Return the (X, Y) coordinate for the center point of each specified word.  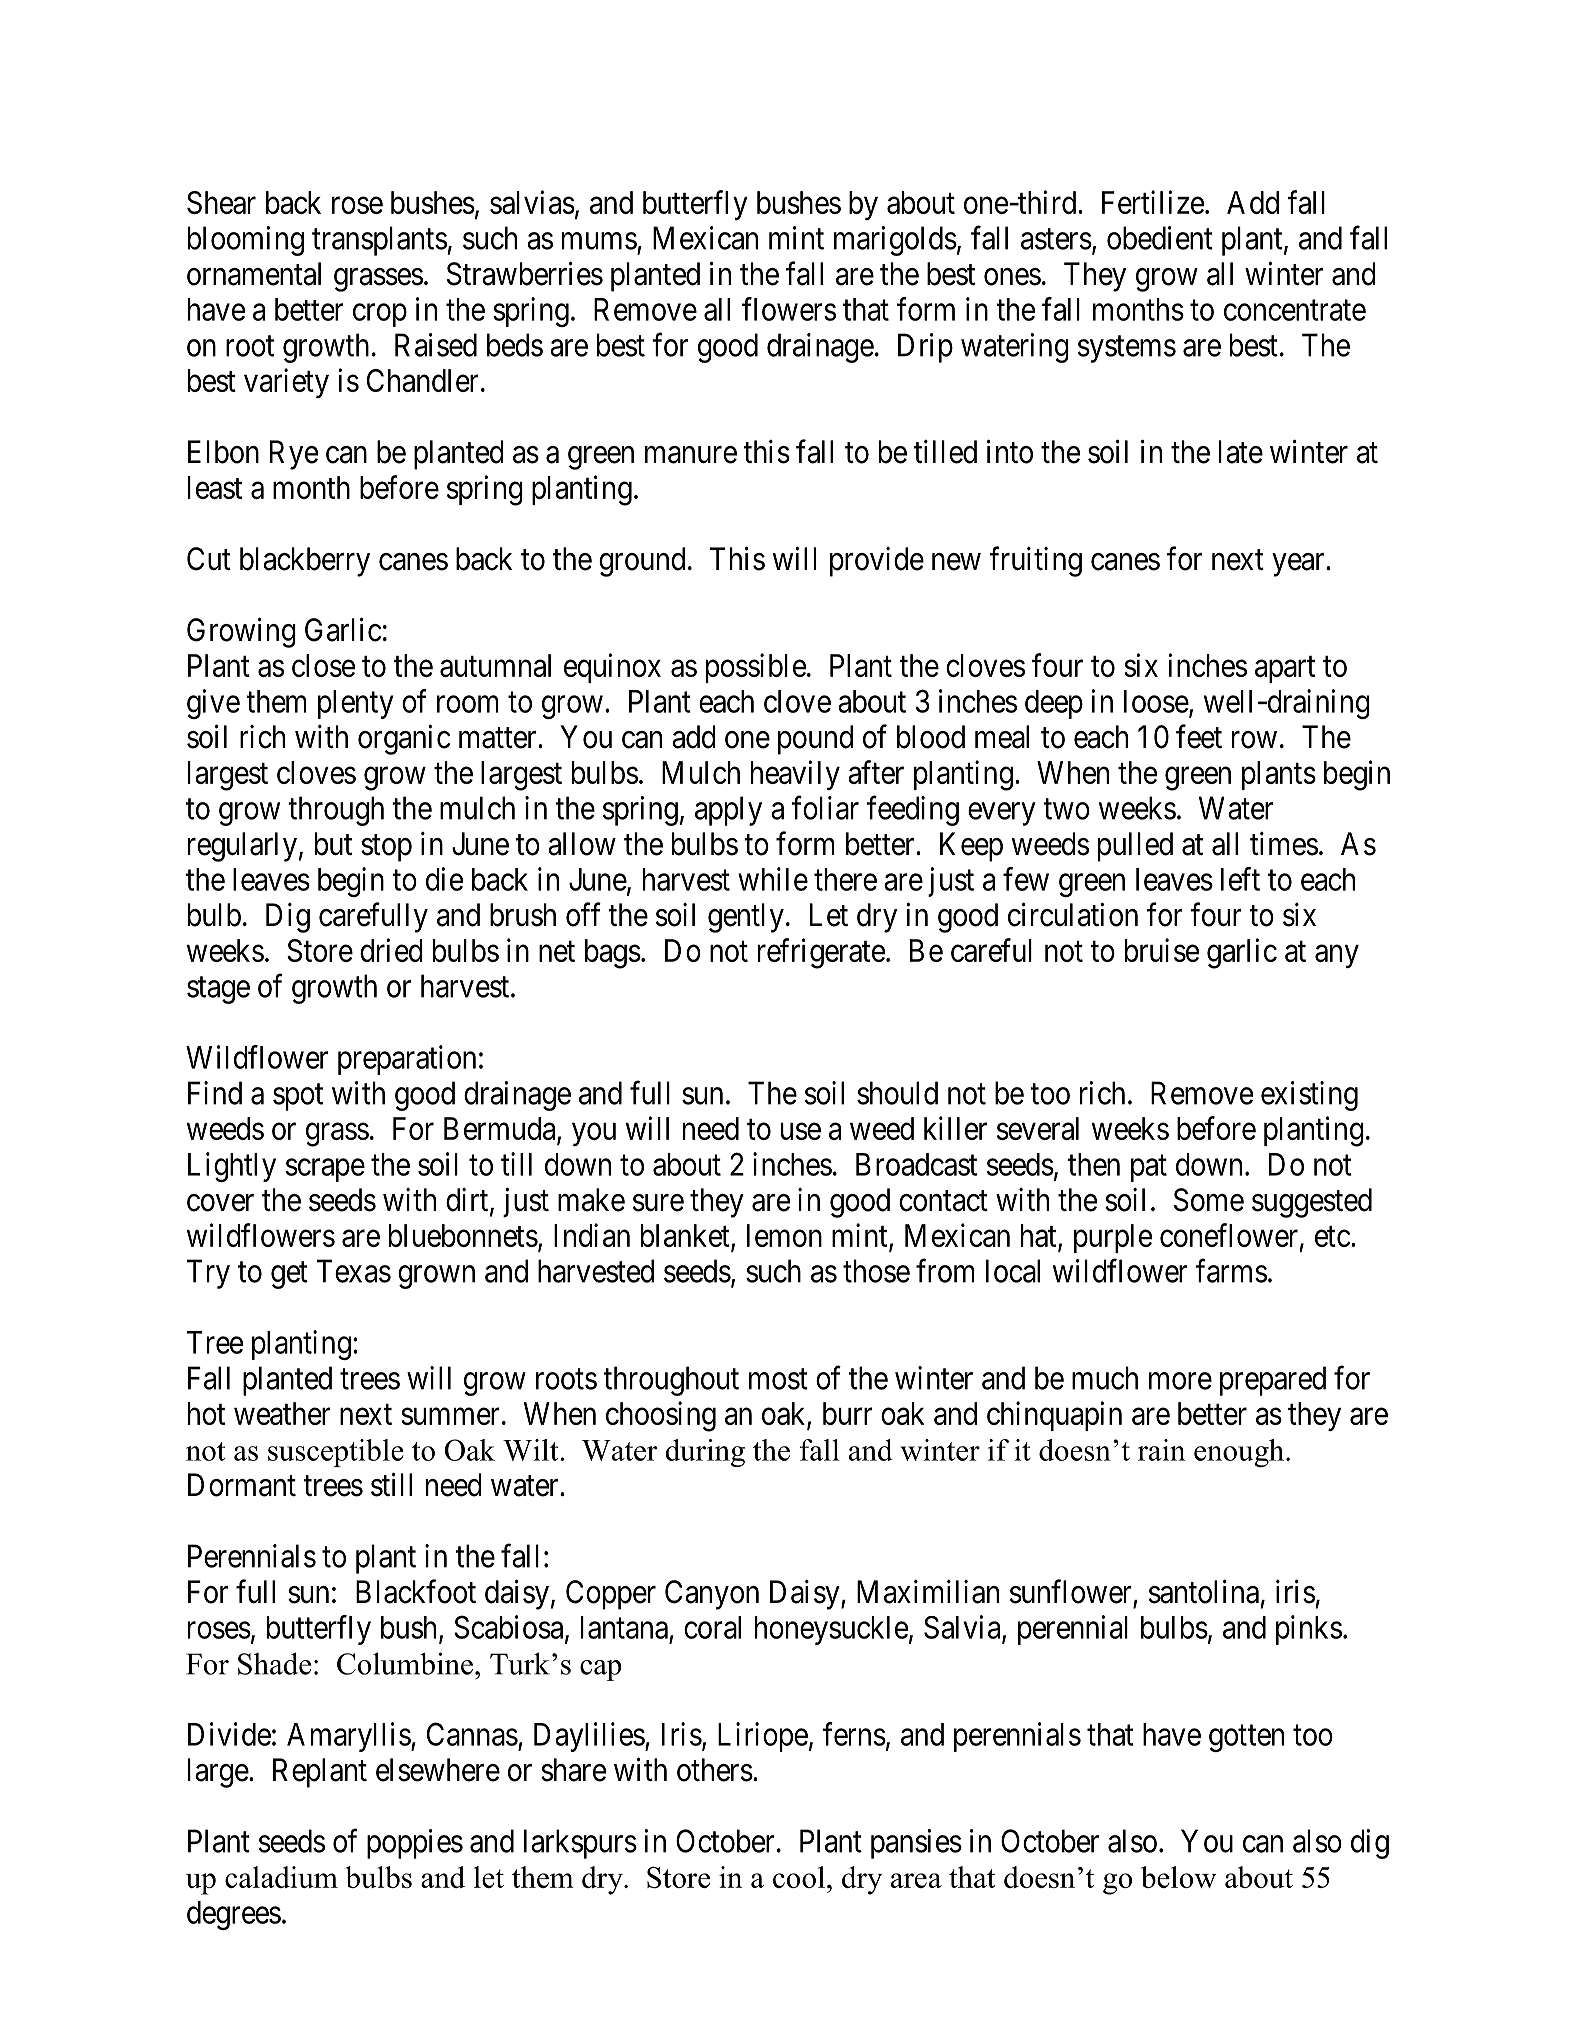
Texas (354, 1271)
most (778, 1379)
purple (1113, 1238)
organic (404, 739)
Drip (925, 348)
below (1178, 1877)
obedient (1160, 238)
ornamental (254, 274)
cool (799, 1877)
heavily (795, 775)
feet (1199, 736)
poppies (415, 1844)
